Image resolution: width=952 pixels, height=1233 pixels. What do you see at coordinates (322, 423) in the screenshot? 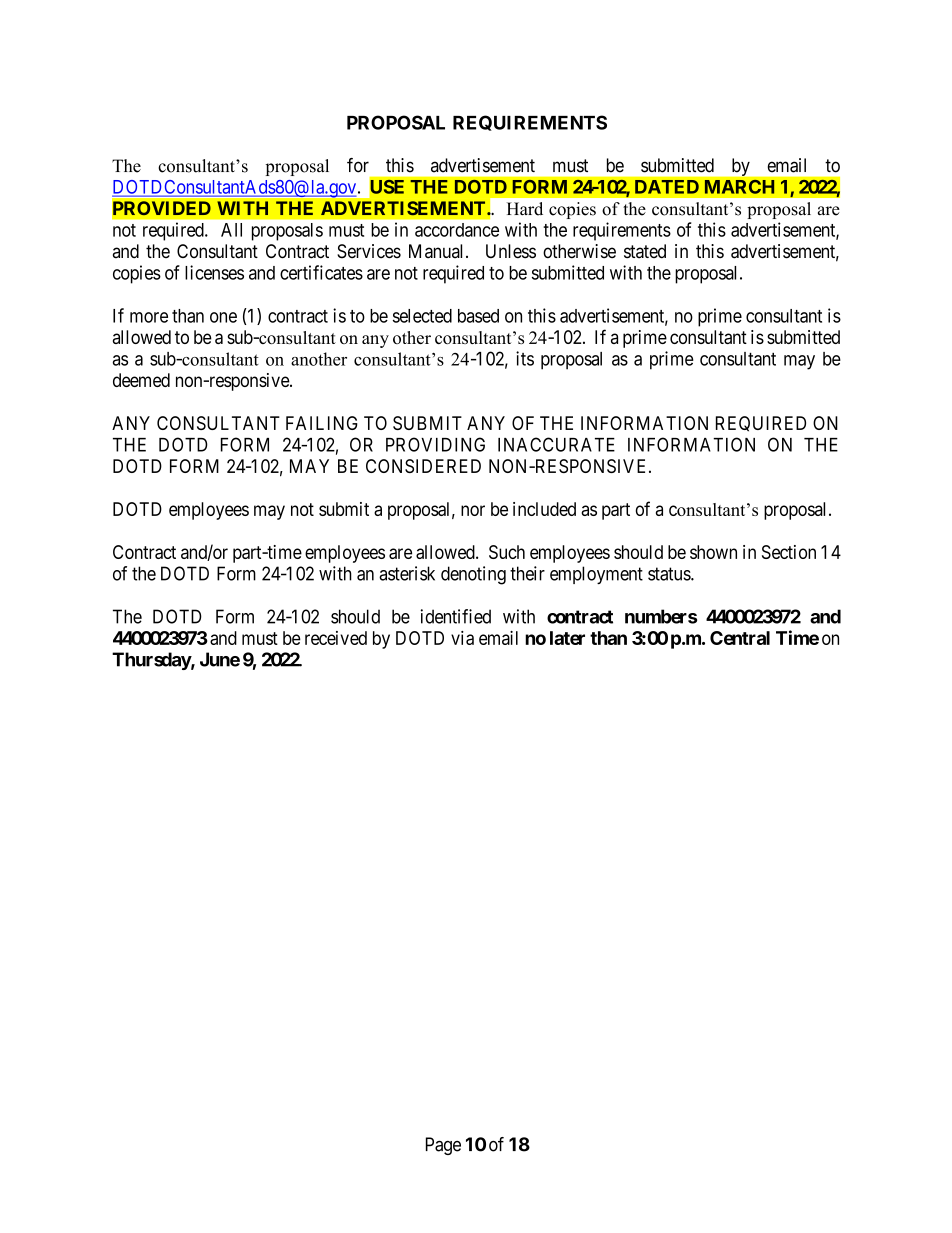
I see `FAILING` at bounding box center [322, 423].
